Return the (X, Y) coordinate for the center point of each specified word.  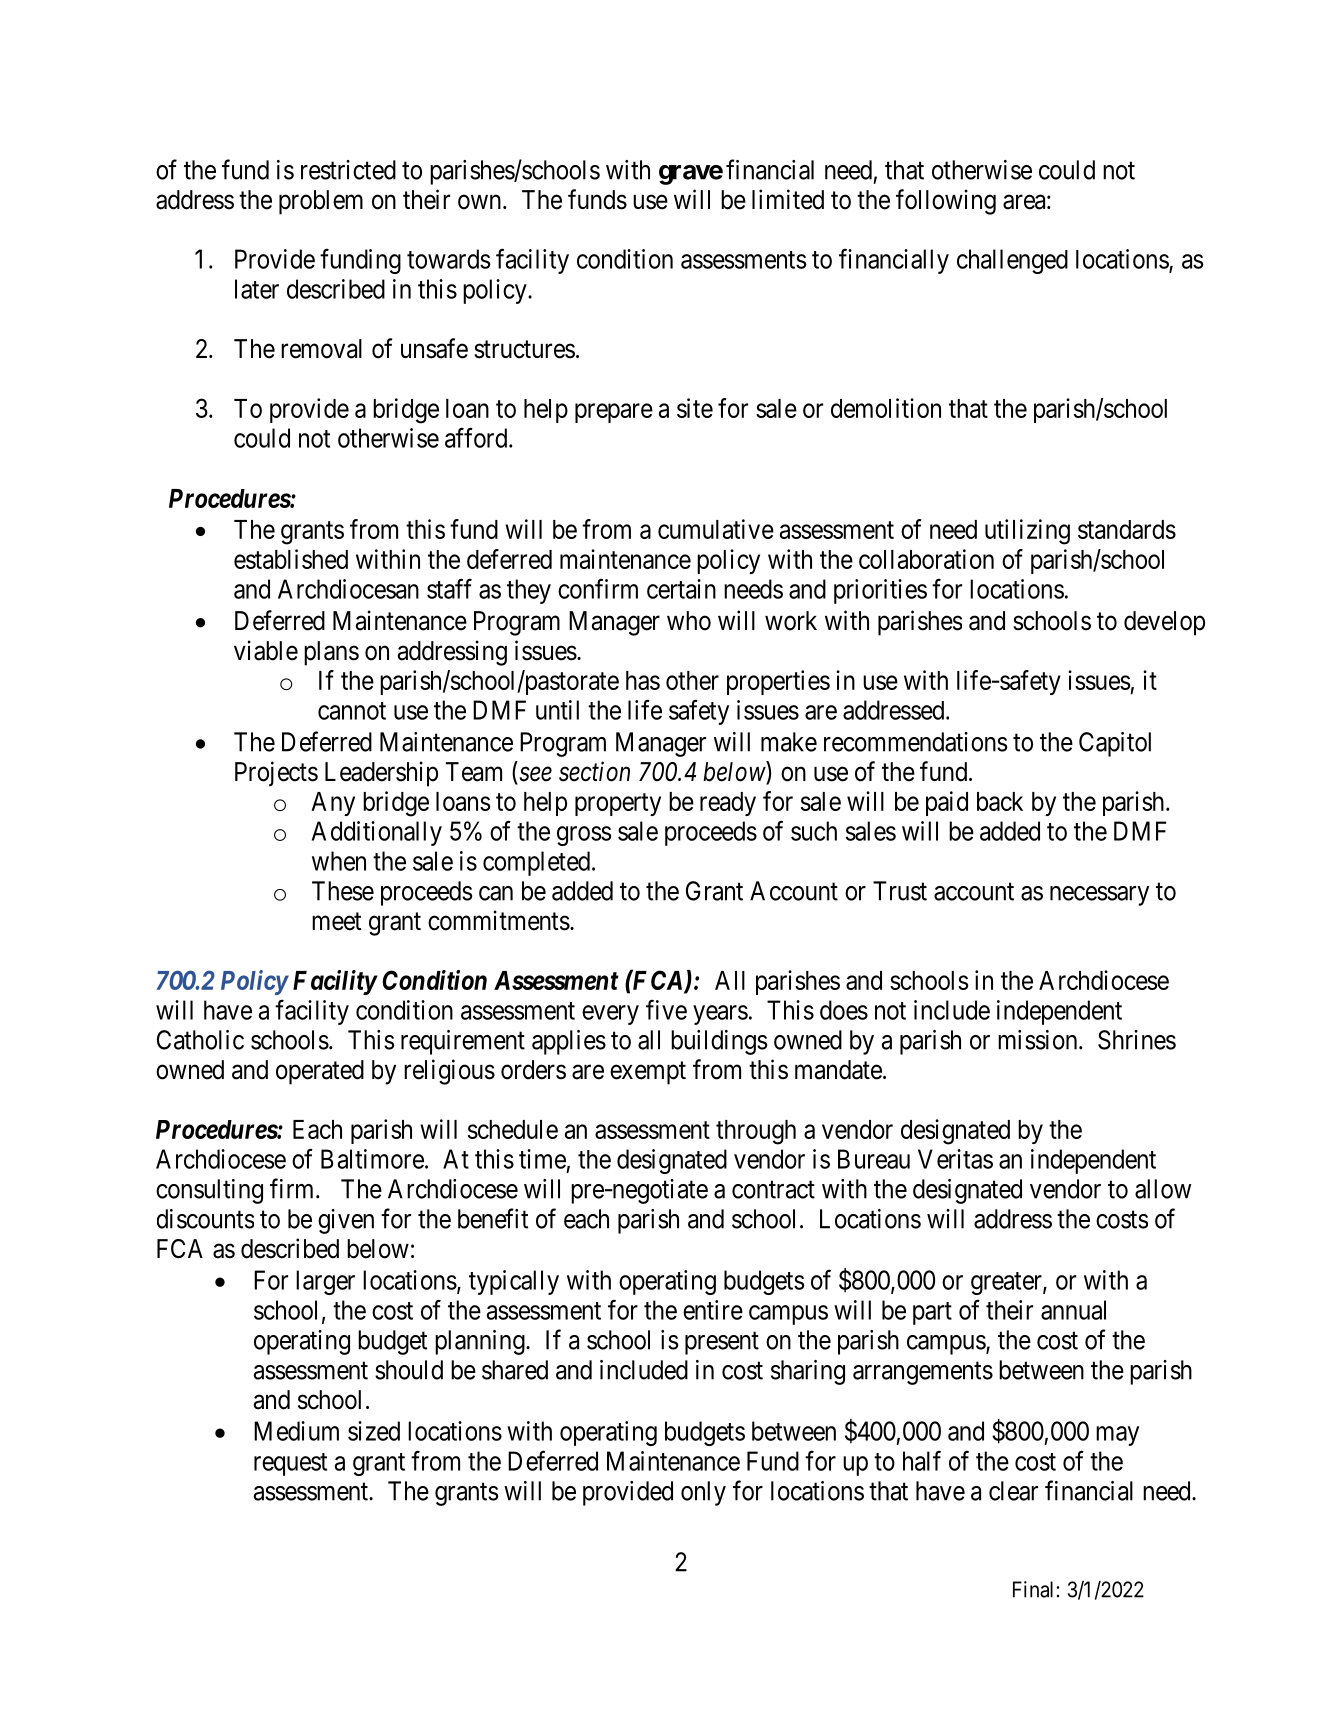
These (343, 891)
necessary (1099, 896)
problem (321, 202)
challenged (1012, 261)
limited (788, 199)
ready (728, 804)
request (290, 1464)
